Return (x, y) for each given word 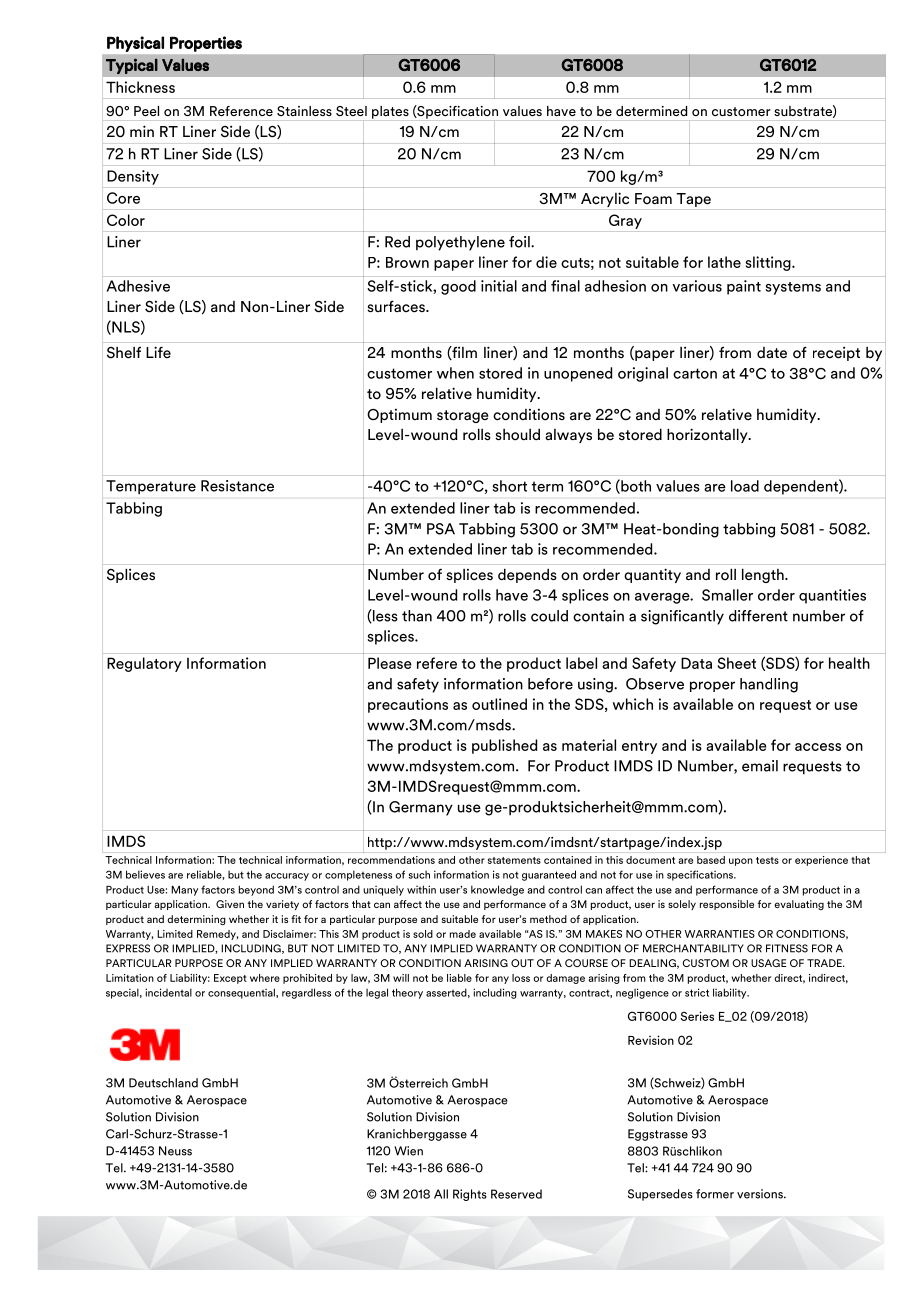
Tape (693, 200)
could (549, 616)
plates (390, 112)
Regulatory (144, 664)
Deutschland (163, 1083)
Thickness (140, 87)
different (758, 616)
